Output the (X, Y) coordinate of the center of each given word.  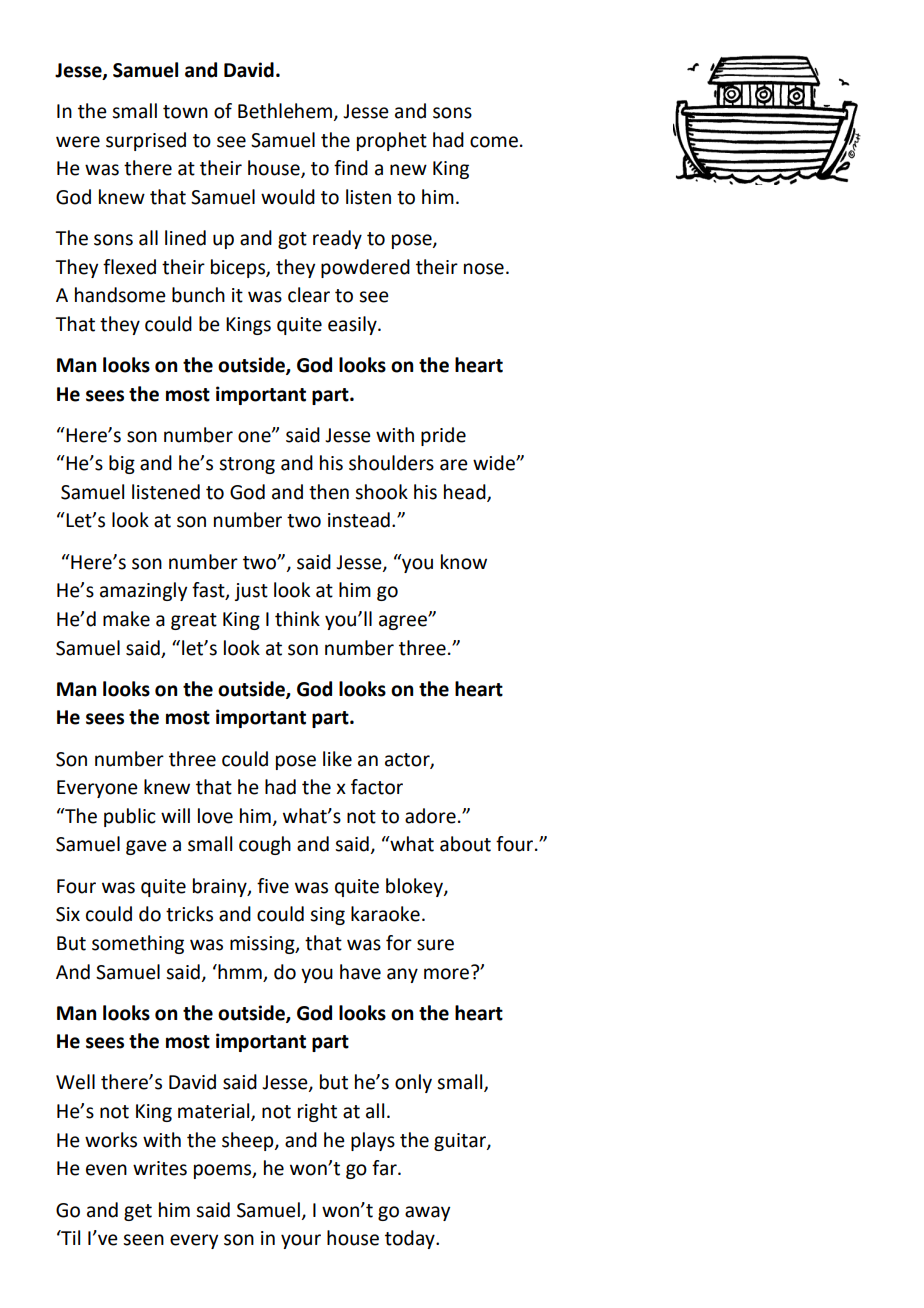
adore (430, 816)
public (130, 817)
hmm (239, 971)
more (448, 973)
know (464, 562)
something (138, 944)
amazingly (143, 591)
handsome (120, 295)
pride (443, 436)
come (494, 142)
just (251, 592)
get (138, 1212)
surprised (146, 141)
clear (309, 295)
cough (265, 845)
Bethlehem (285, 111)
